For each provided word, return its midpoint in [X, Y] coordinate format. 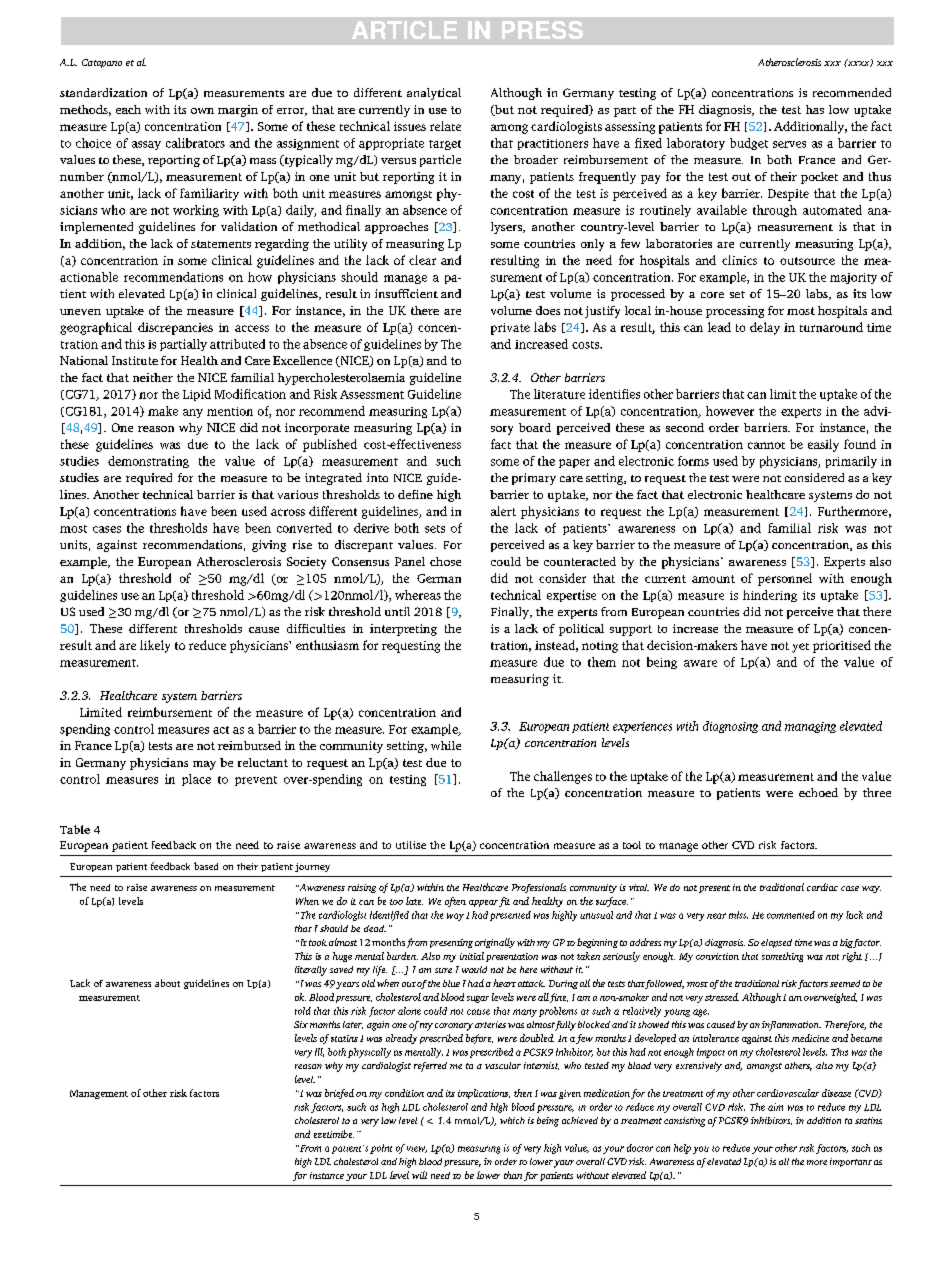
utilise [411, 845]
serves [789, 144]
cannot [766, 445]
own [202, 111]
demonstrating [148, 462]
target [445, 145]
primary [534, 479]
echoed [818, 792]
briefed [339, 1094]
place [196, 780]
